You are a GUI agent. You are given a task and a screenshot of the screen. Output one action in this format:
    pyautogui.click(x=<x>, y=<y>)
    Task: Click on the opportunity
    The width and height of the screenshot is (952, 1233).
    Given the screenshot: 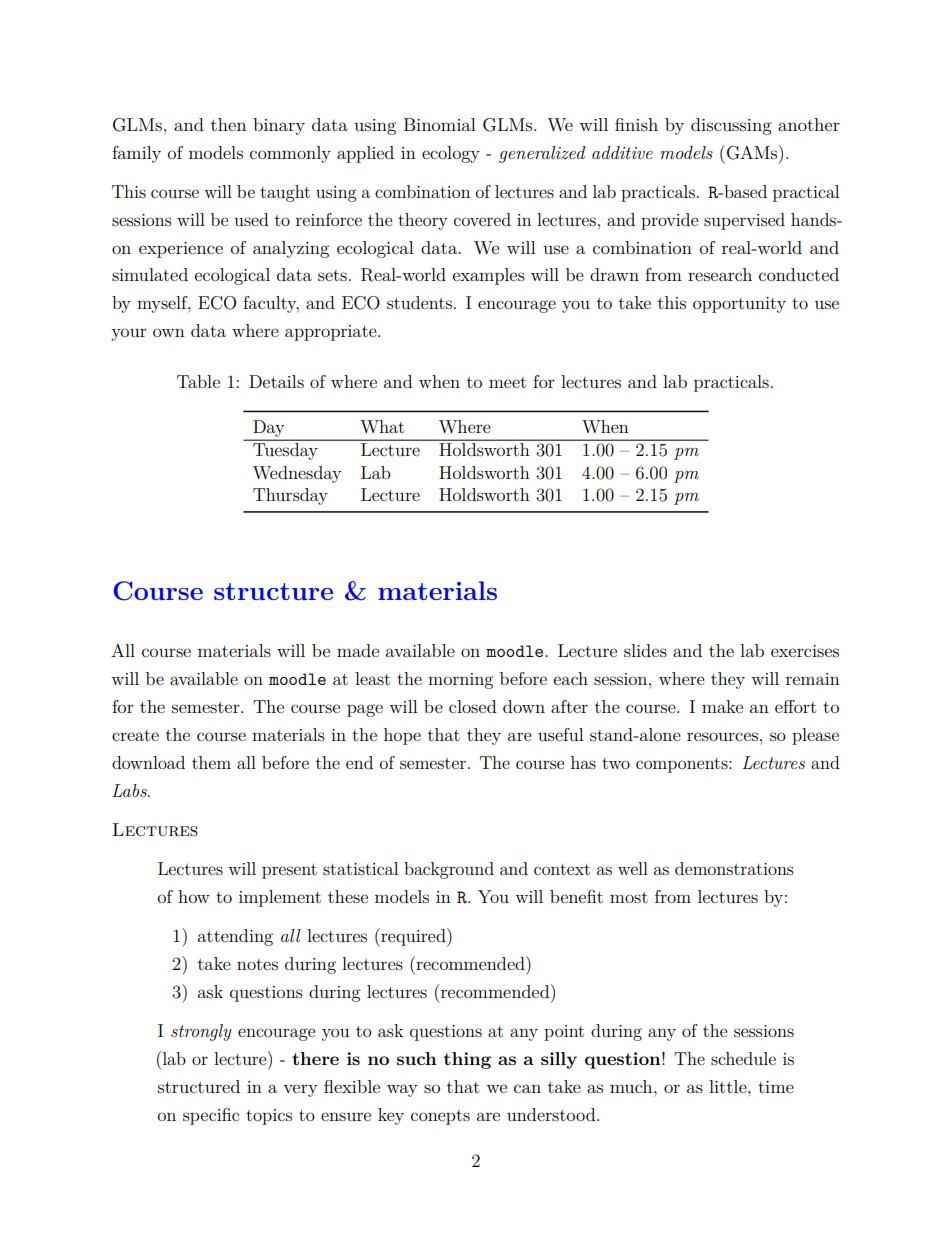 What is the action you would take?
    pyautogui.click(x=739, y=305)
